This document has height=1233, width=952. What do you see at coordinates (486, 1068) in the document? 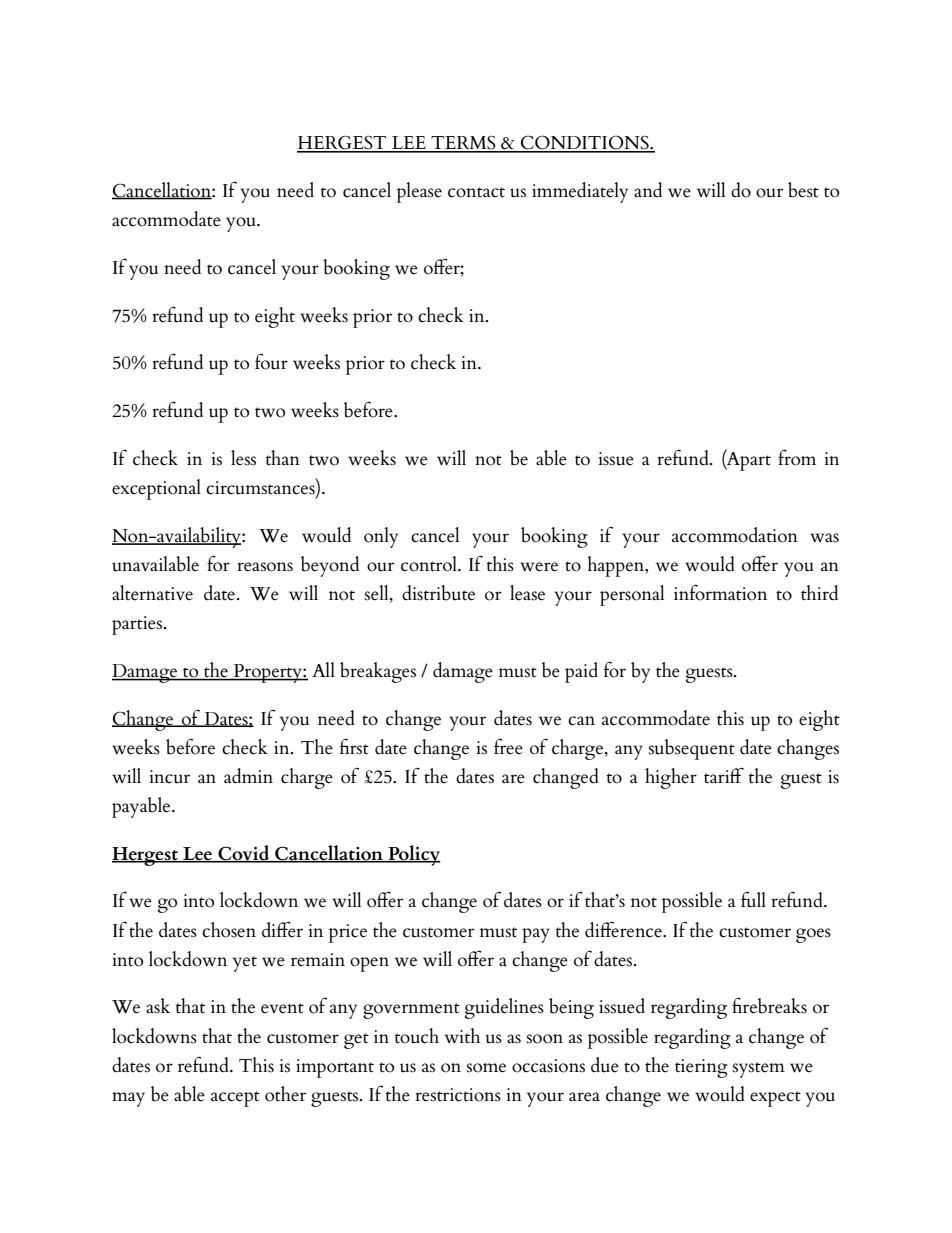
I see `some` at bounding box center [486, 1068].
